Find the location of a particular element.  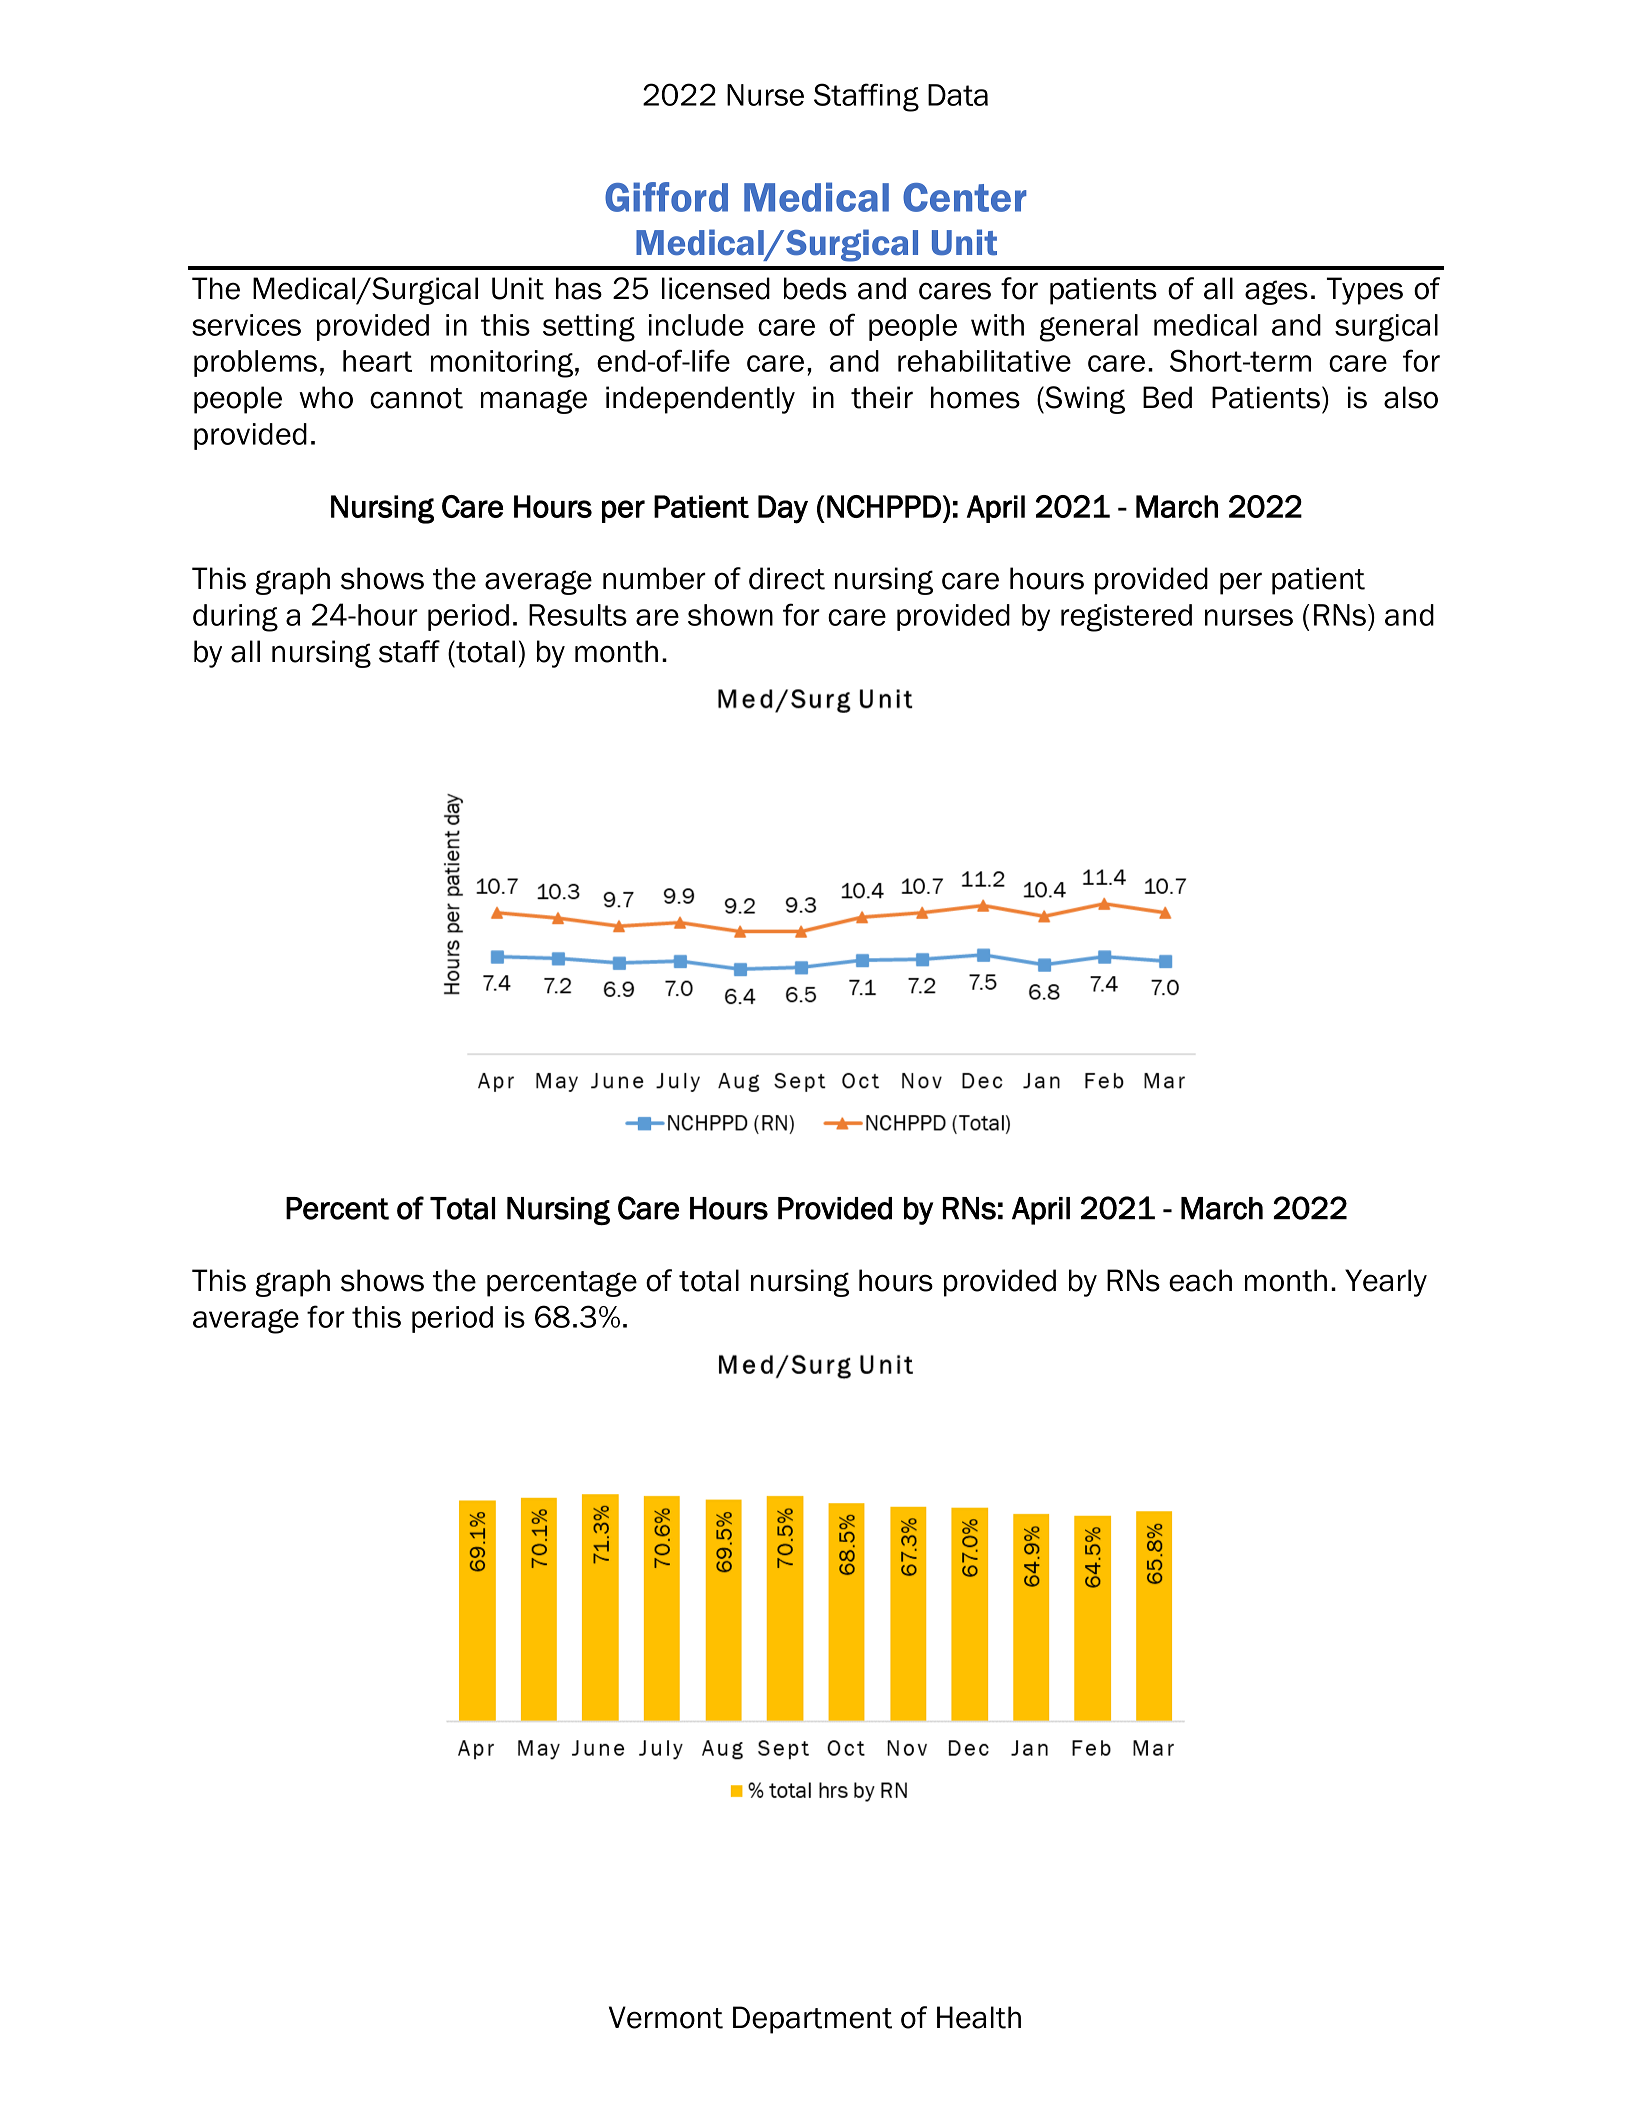

each is located at coordinates (1200, 1280).
